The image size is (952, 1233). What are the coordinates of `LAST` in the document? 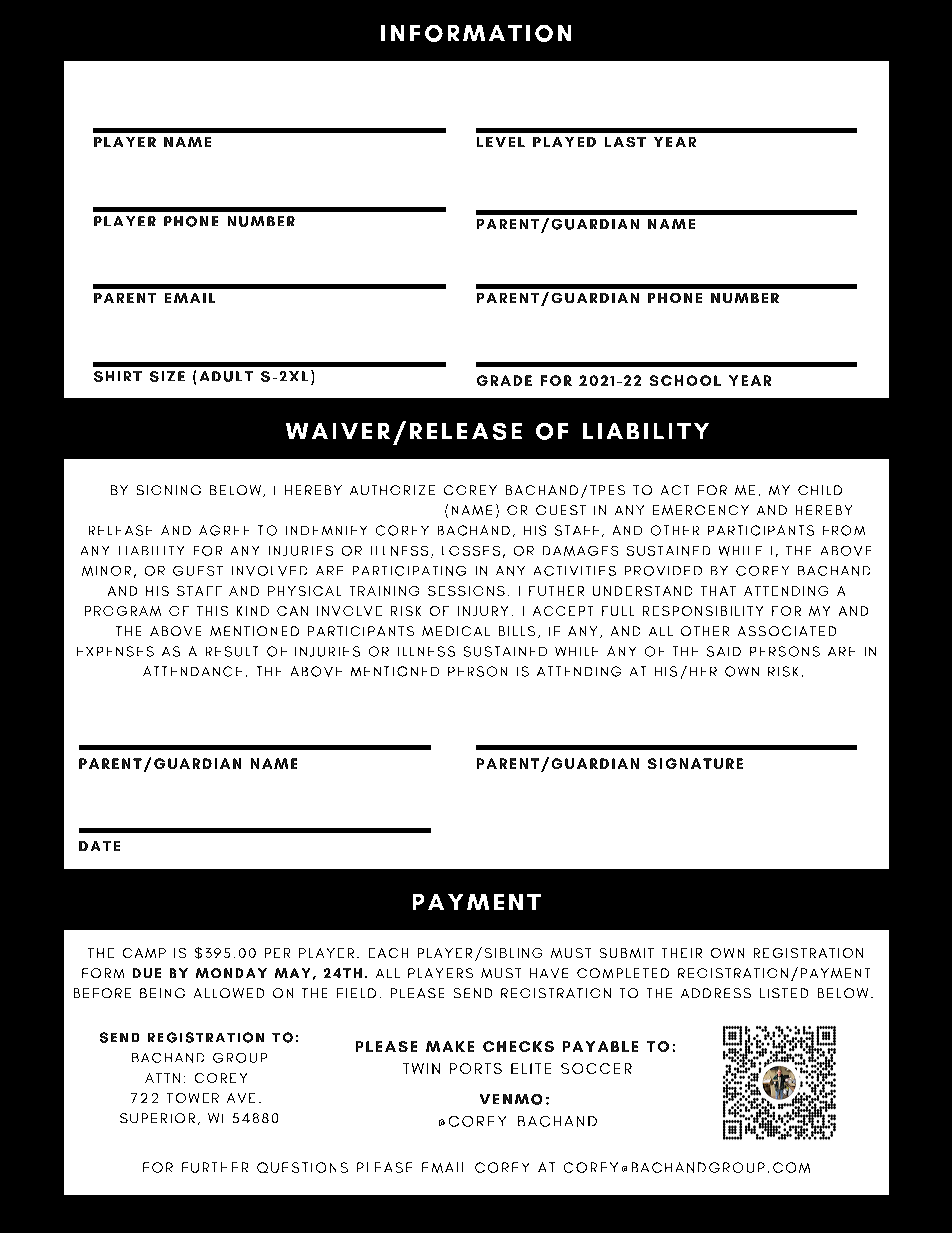 It's located at (625, 142).
